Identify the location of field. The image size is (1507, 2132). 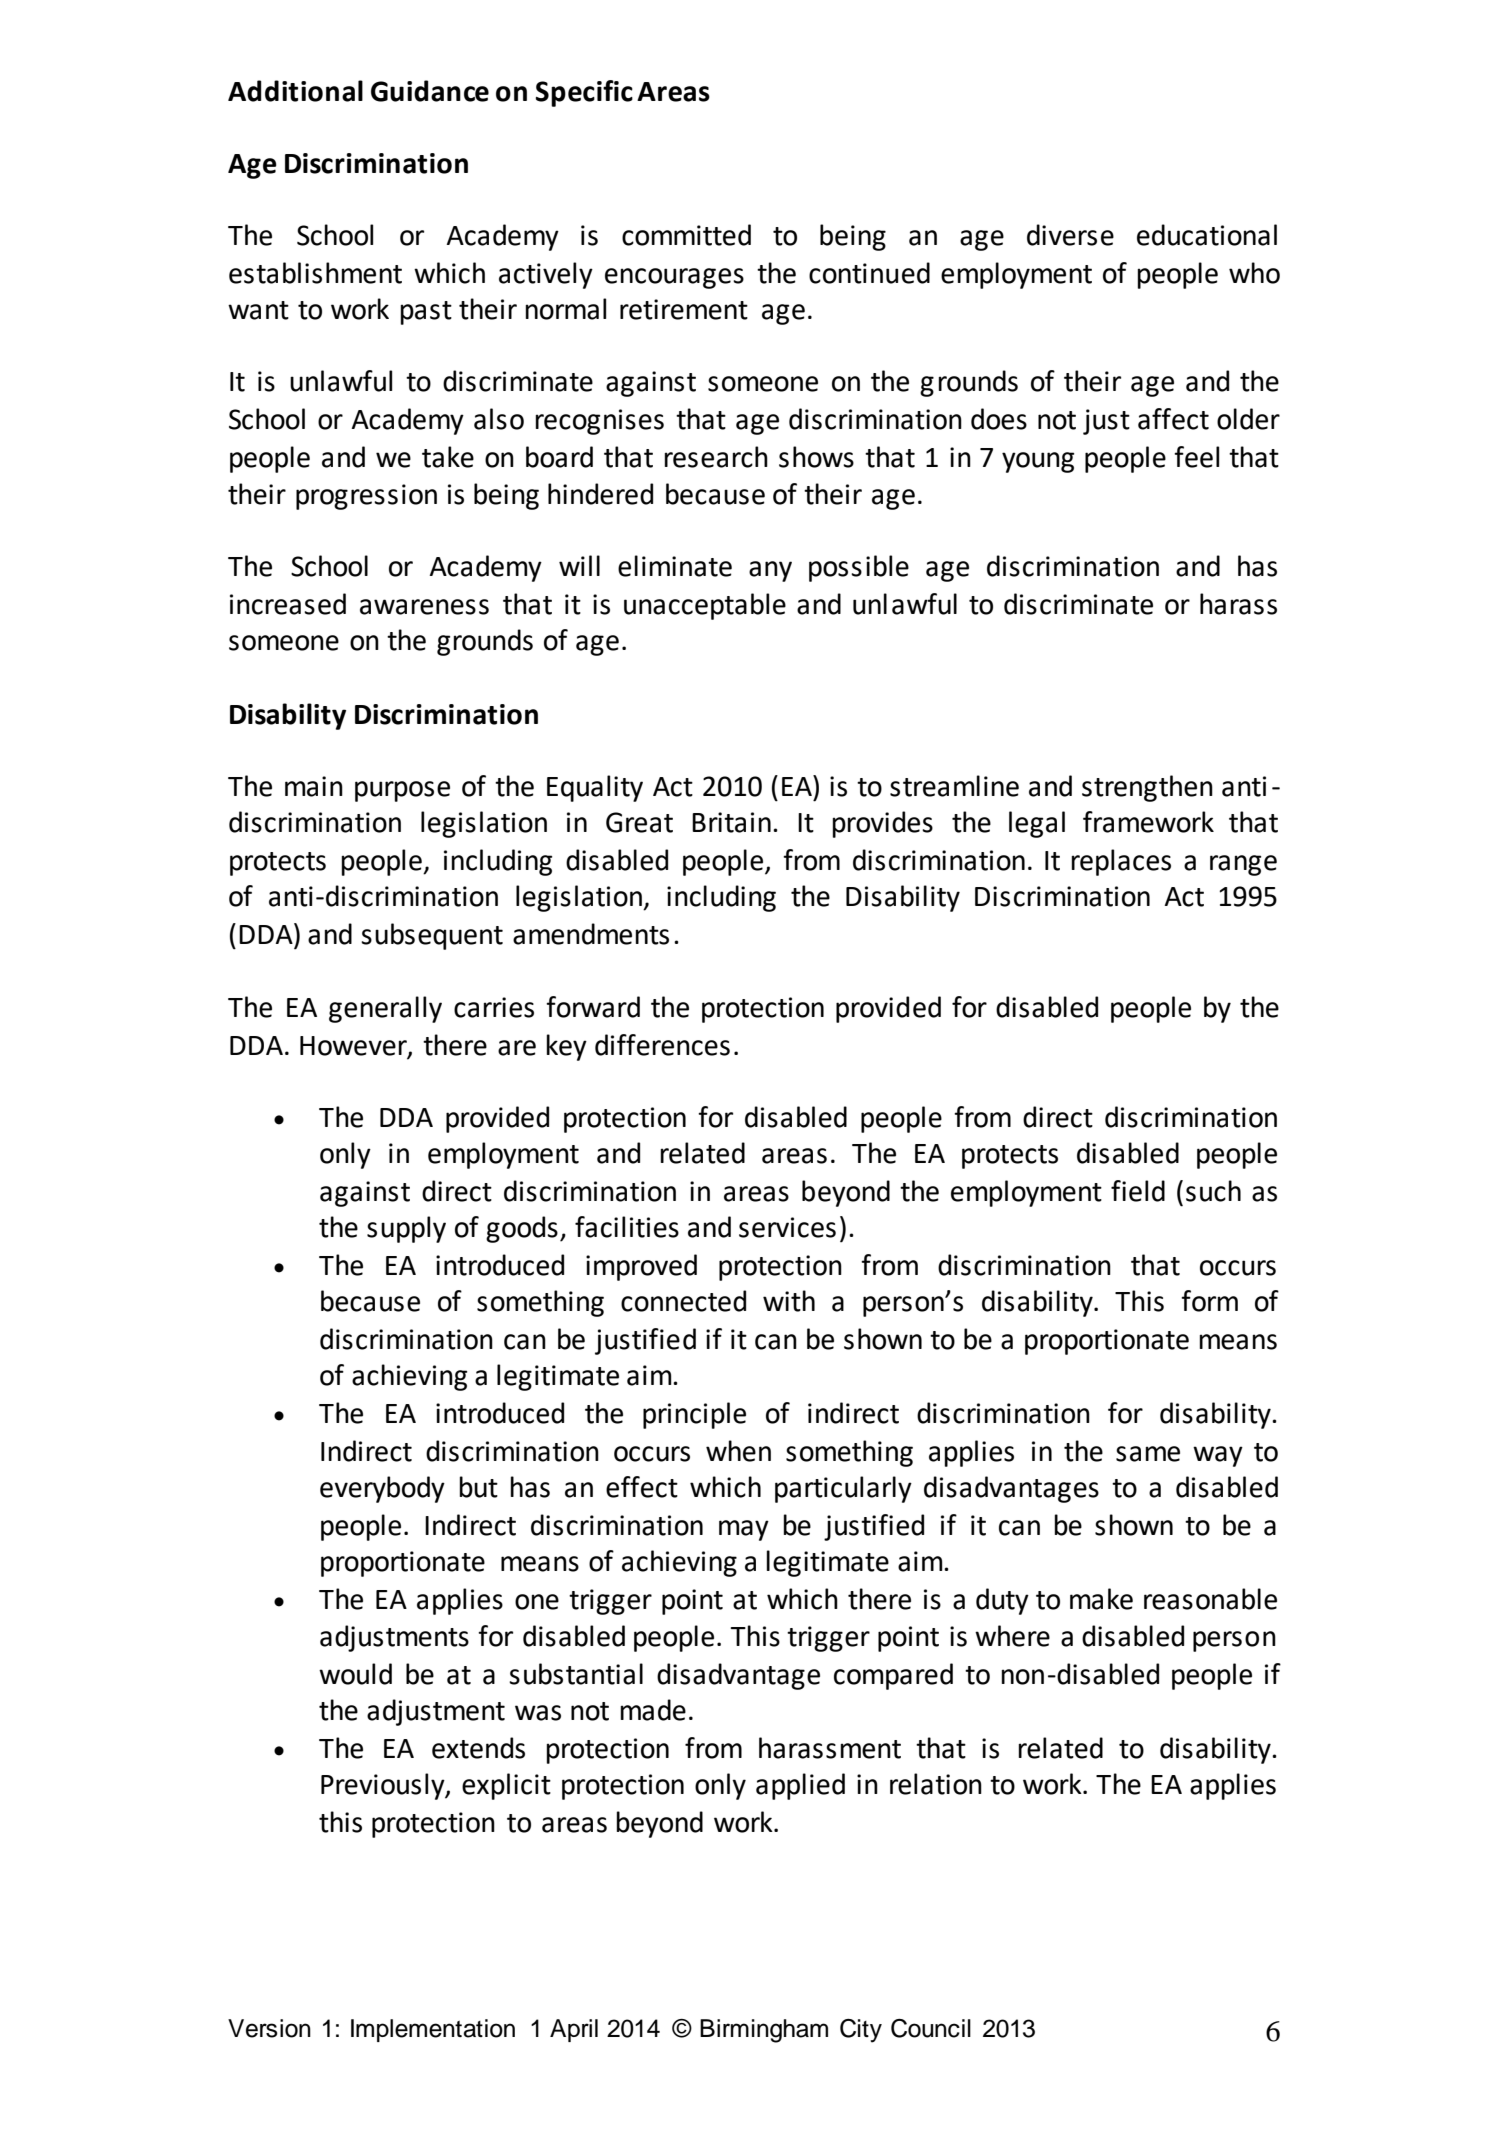
(1138, 1191).
